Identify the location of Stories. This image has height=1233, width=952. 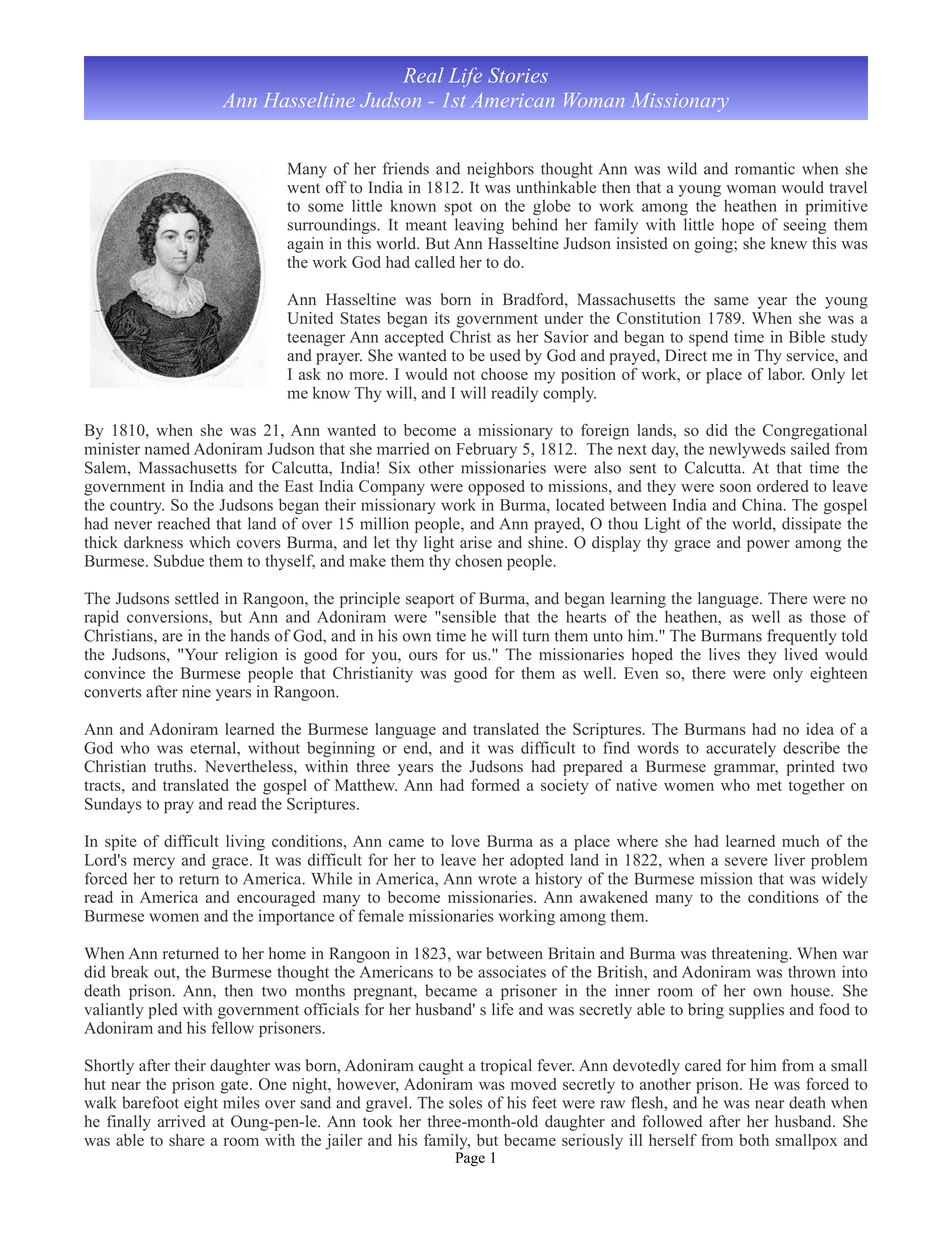
(518, 75).
